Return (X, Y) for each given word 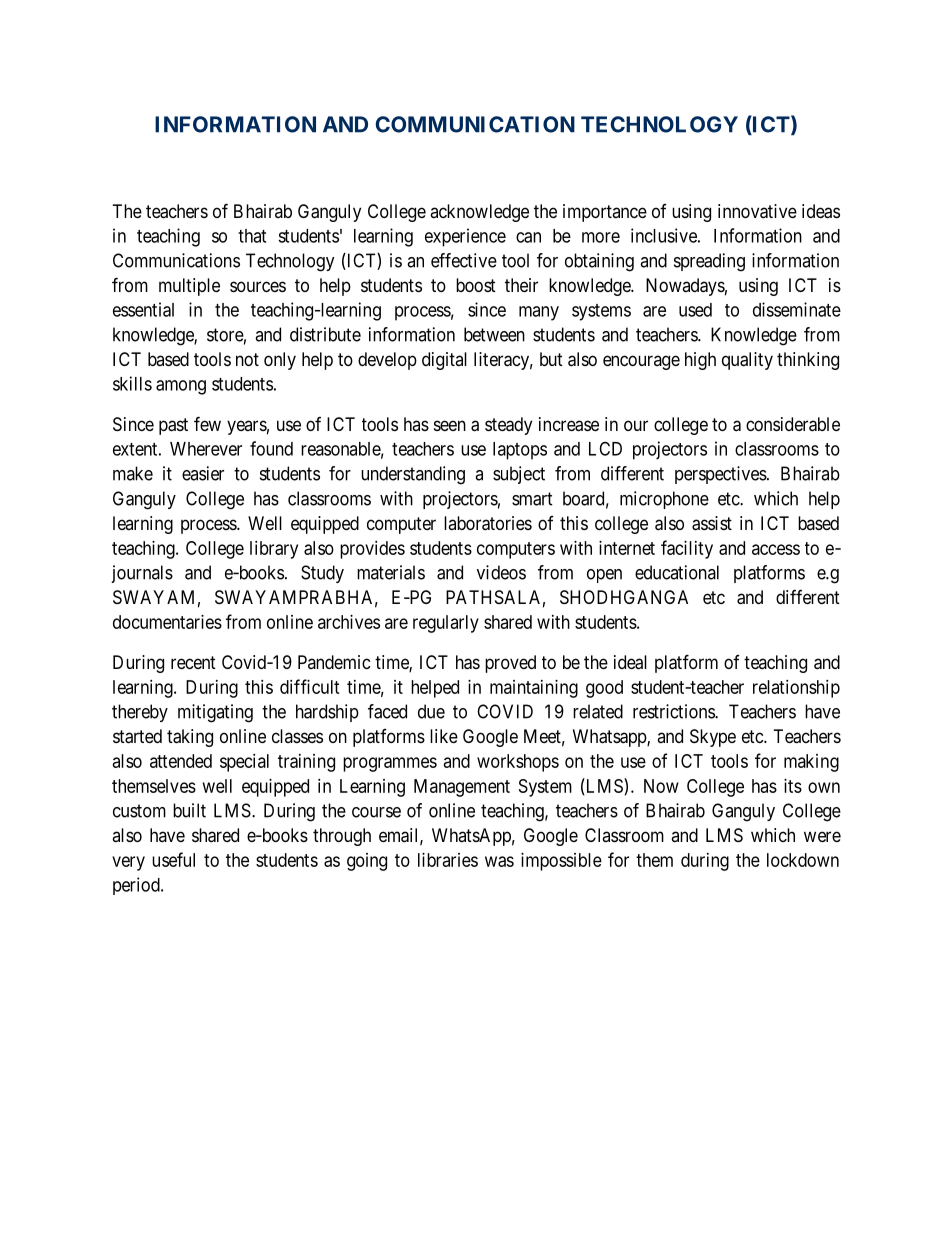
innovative (757, 211)
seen (450, 425)
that (252, 236)
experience (465, 237)
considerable (793, 424)
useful (173, 859)
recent (193, 662)
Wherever (206, 449)
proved (510, 664)
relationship (796, 689)
